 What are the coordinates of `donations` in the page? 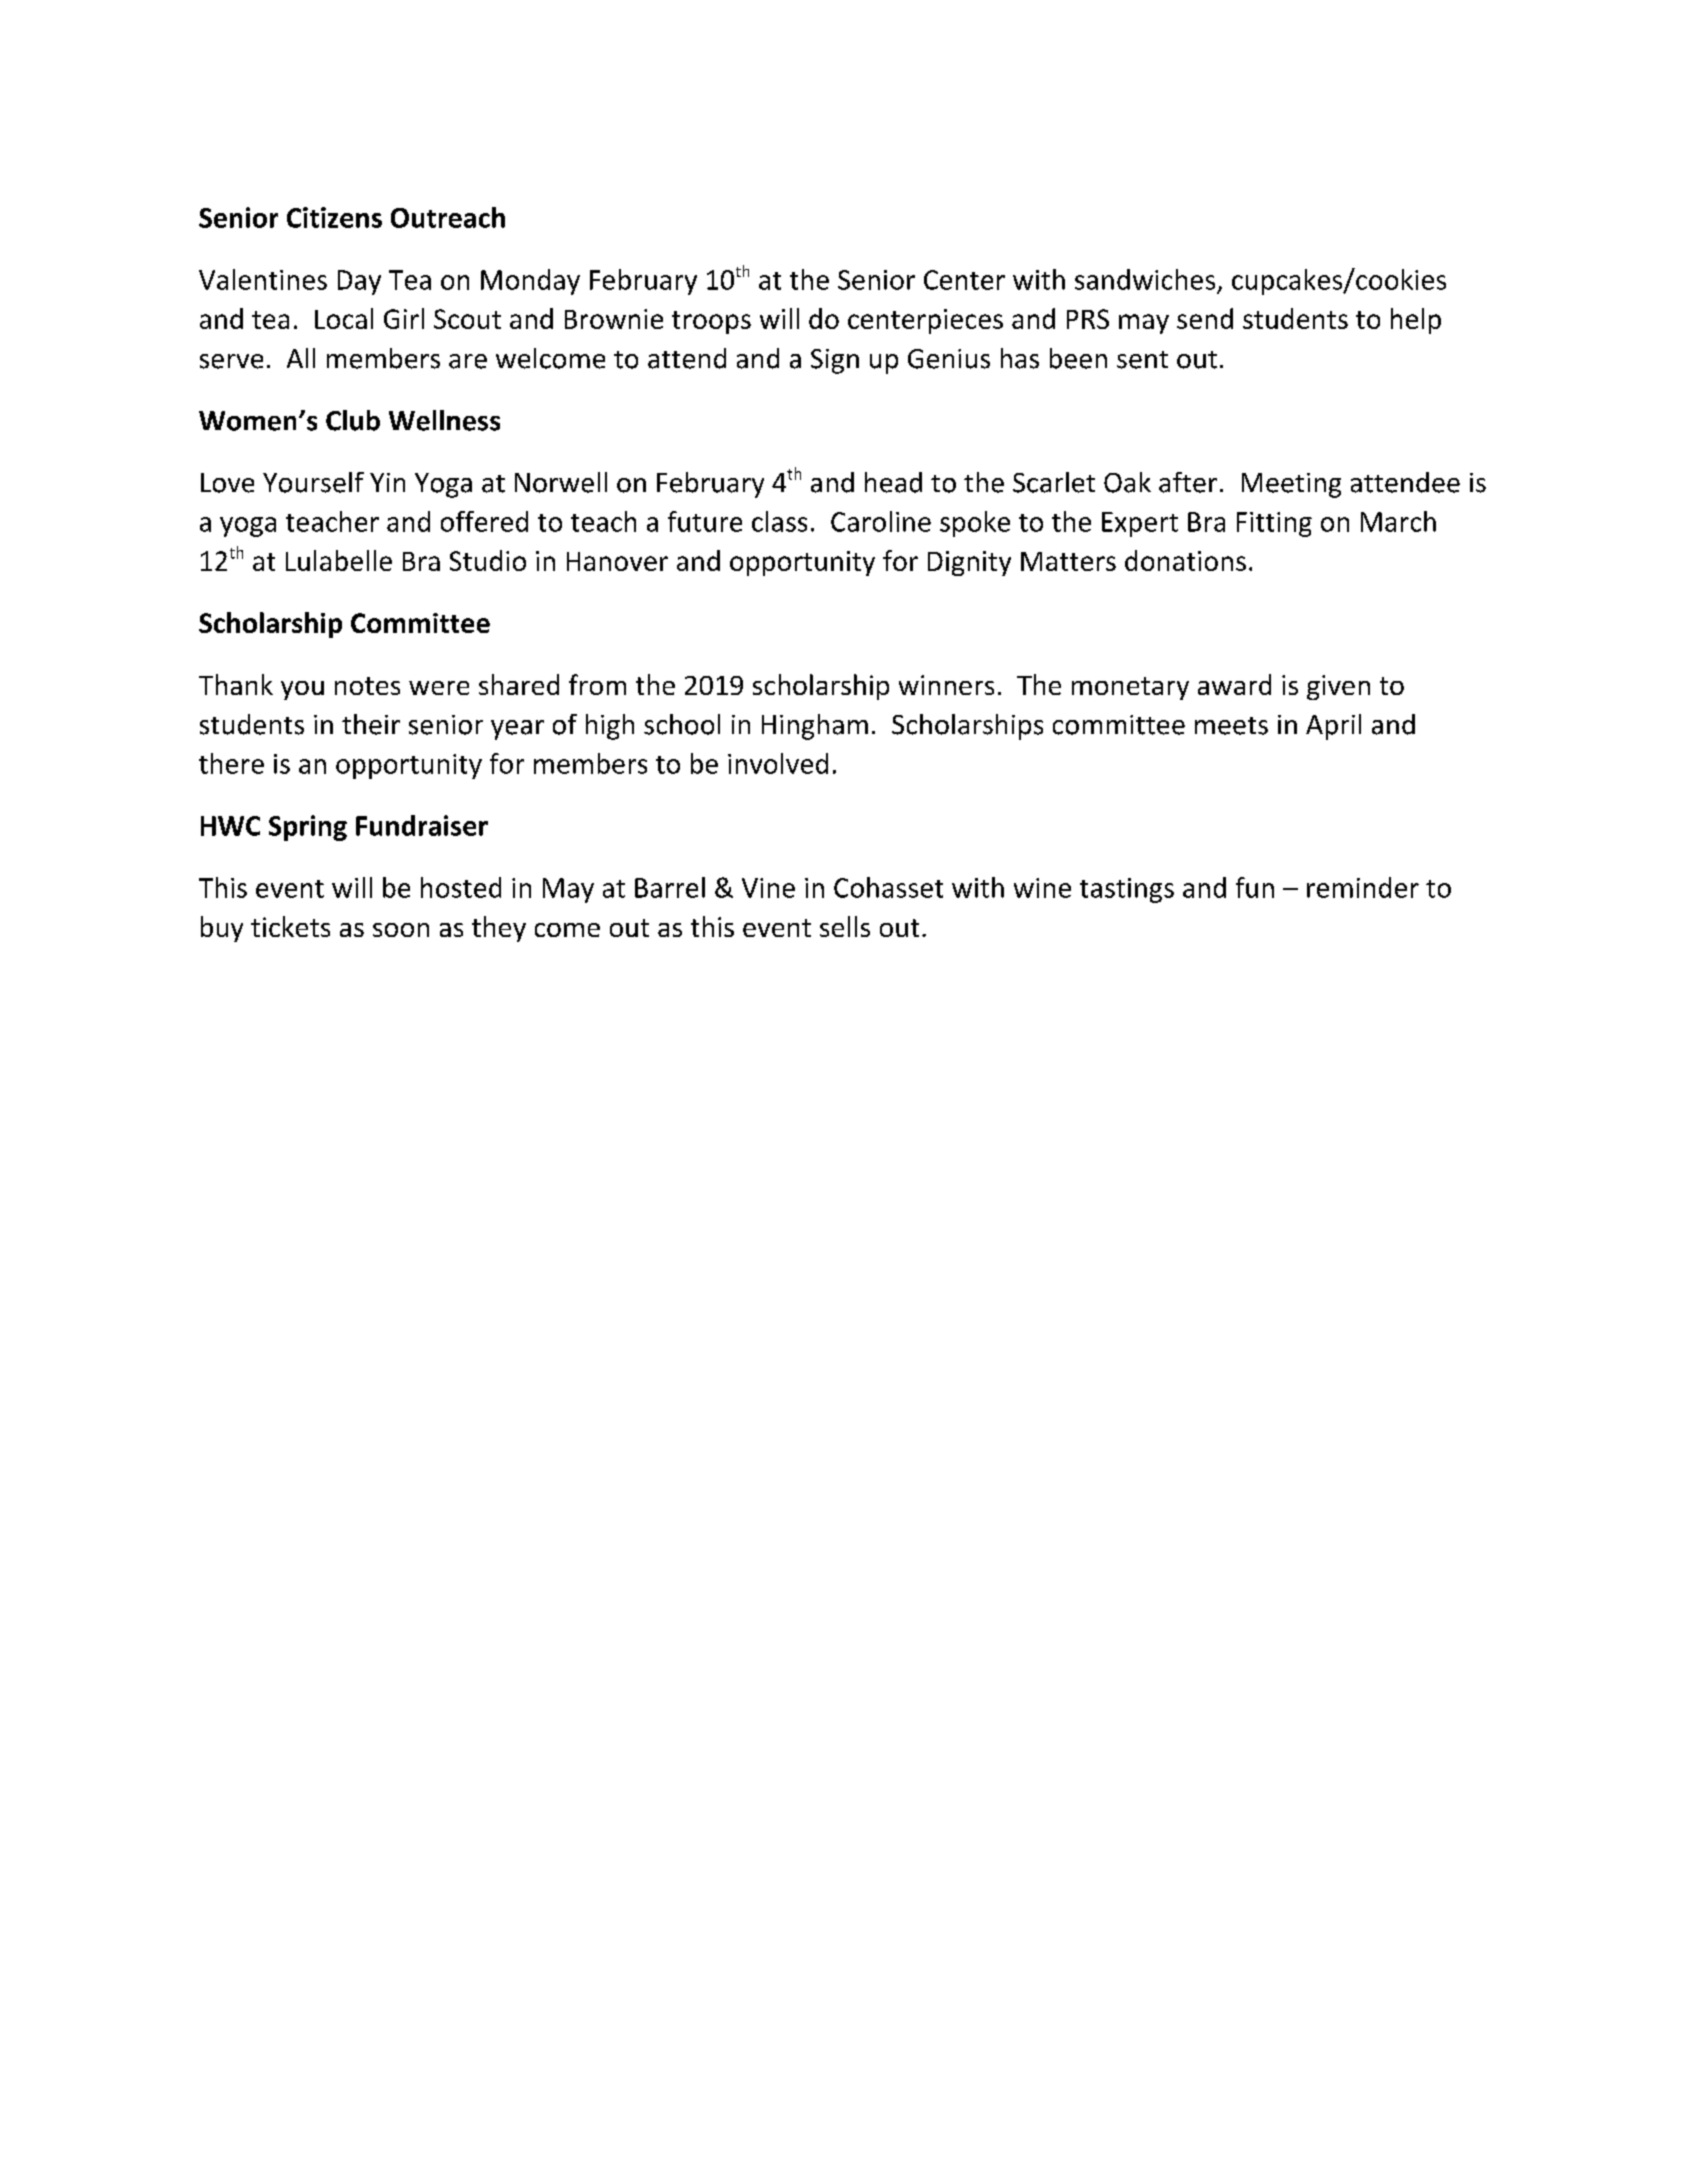 It's located at (1185, 560).
